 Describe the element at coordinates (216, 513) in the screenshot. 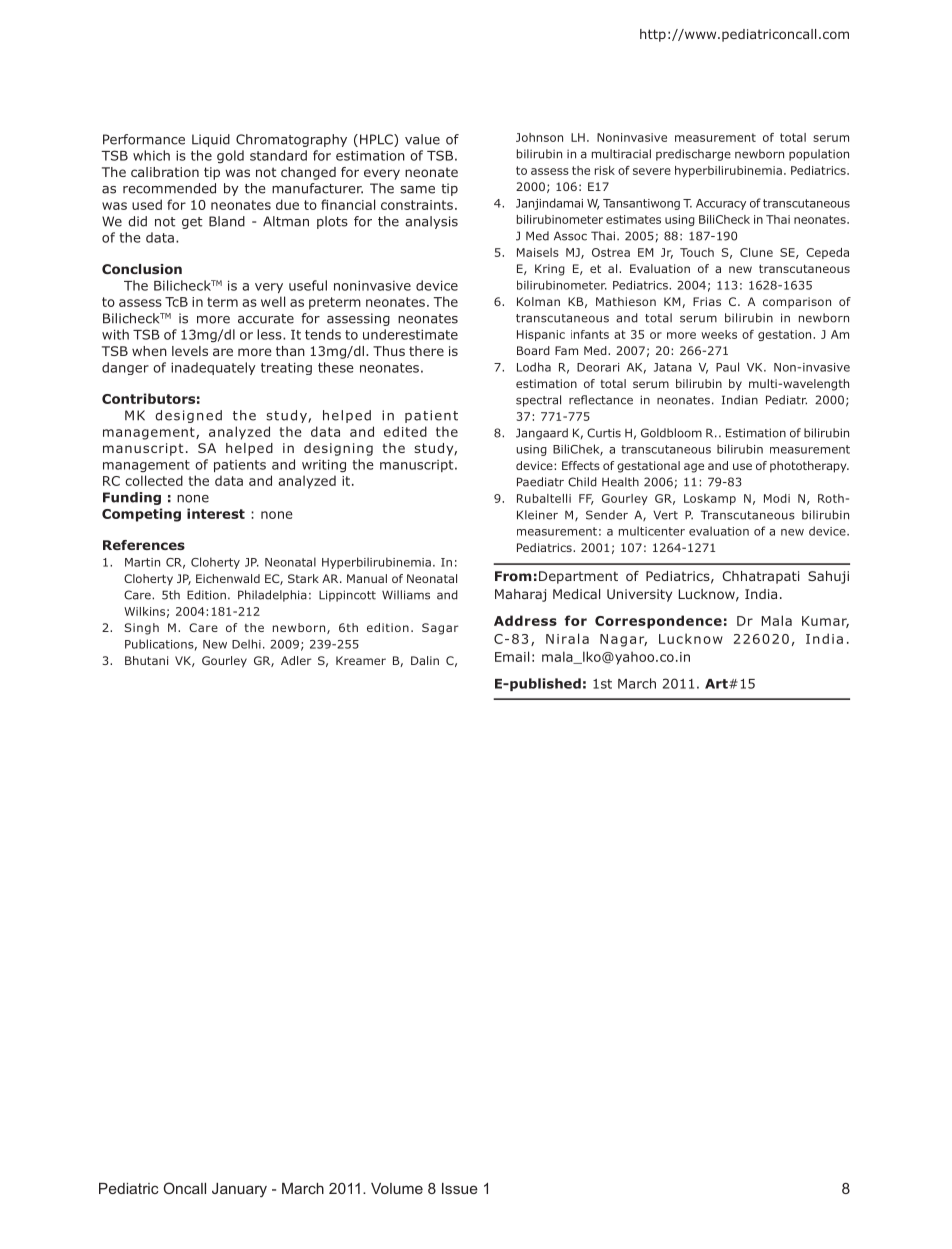

I see `interest` at that location.
